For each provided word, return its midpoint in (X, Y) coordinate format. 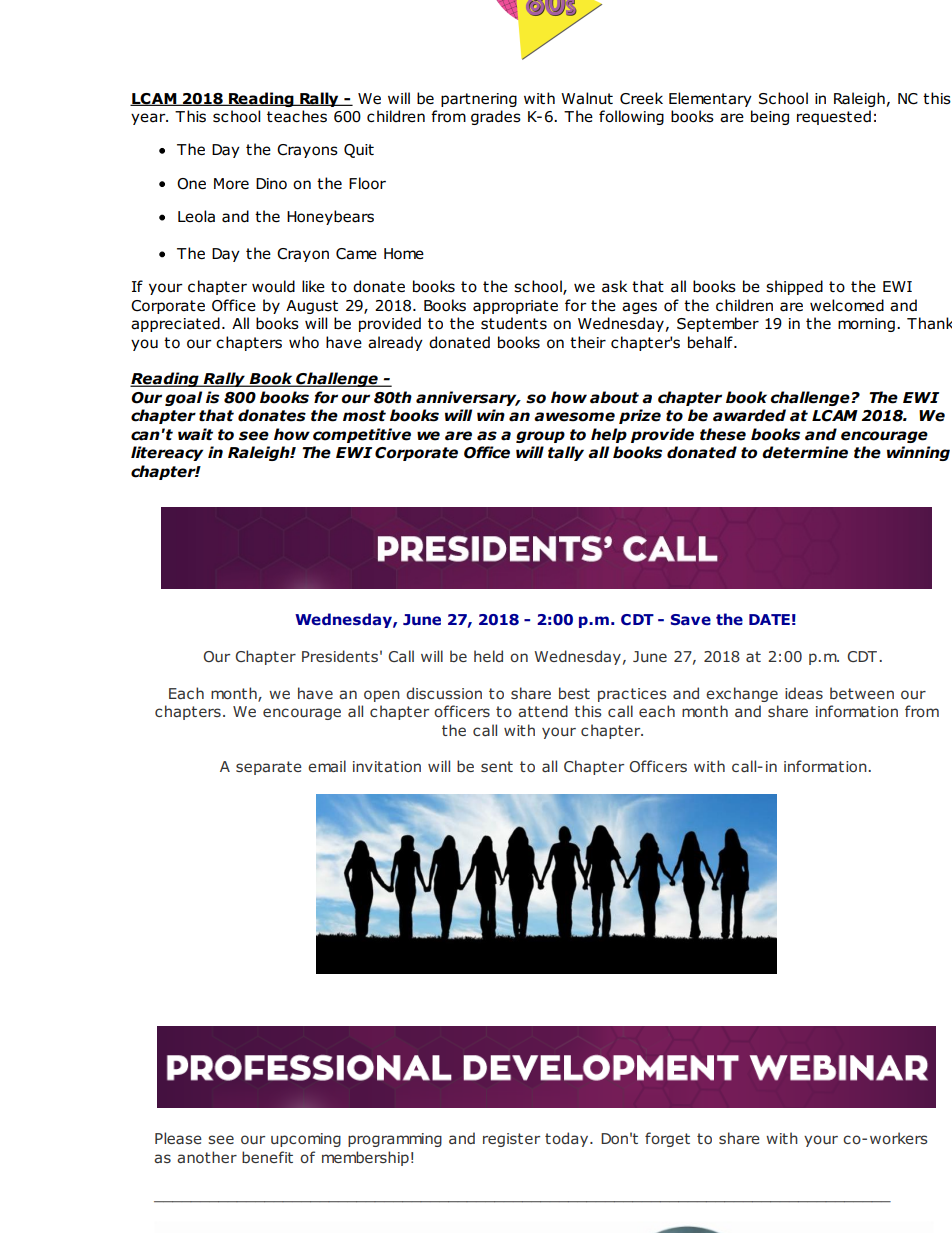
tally (566, 453)
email (327, 766)
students (514, 323)
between (862, 693)
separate (269, 768)
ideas (804, 693)
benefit (267, 1157)
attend (543, 711)
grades (496, 117)
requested (834, 117)
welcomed (847, 305)
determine (805, 452)
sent (497, 766)
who (304, 342)
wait (195, 434)
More (231, 184)
